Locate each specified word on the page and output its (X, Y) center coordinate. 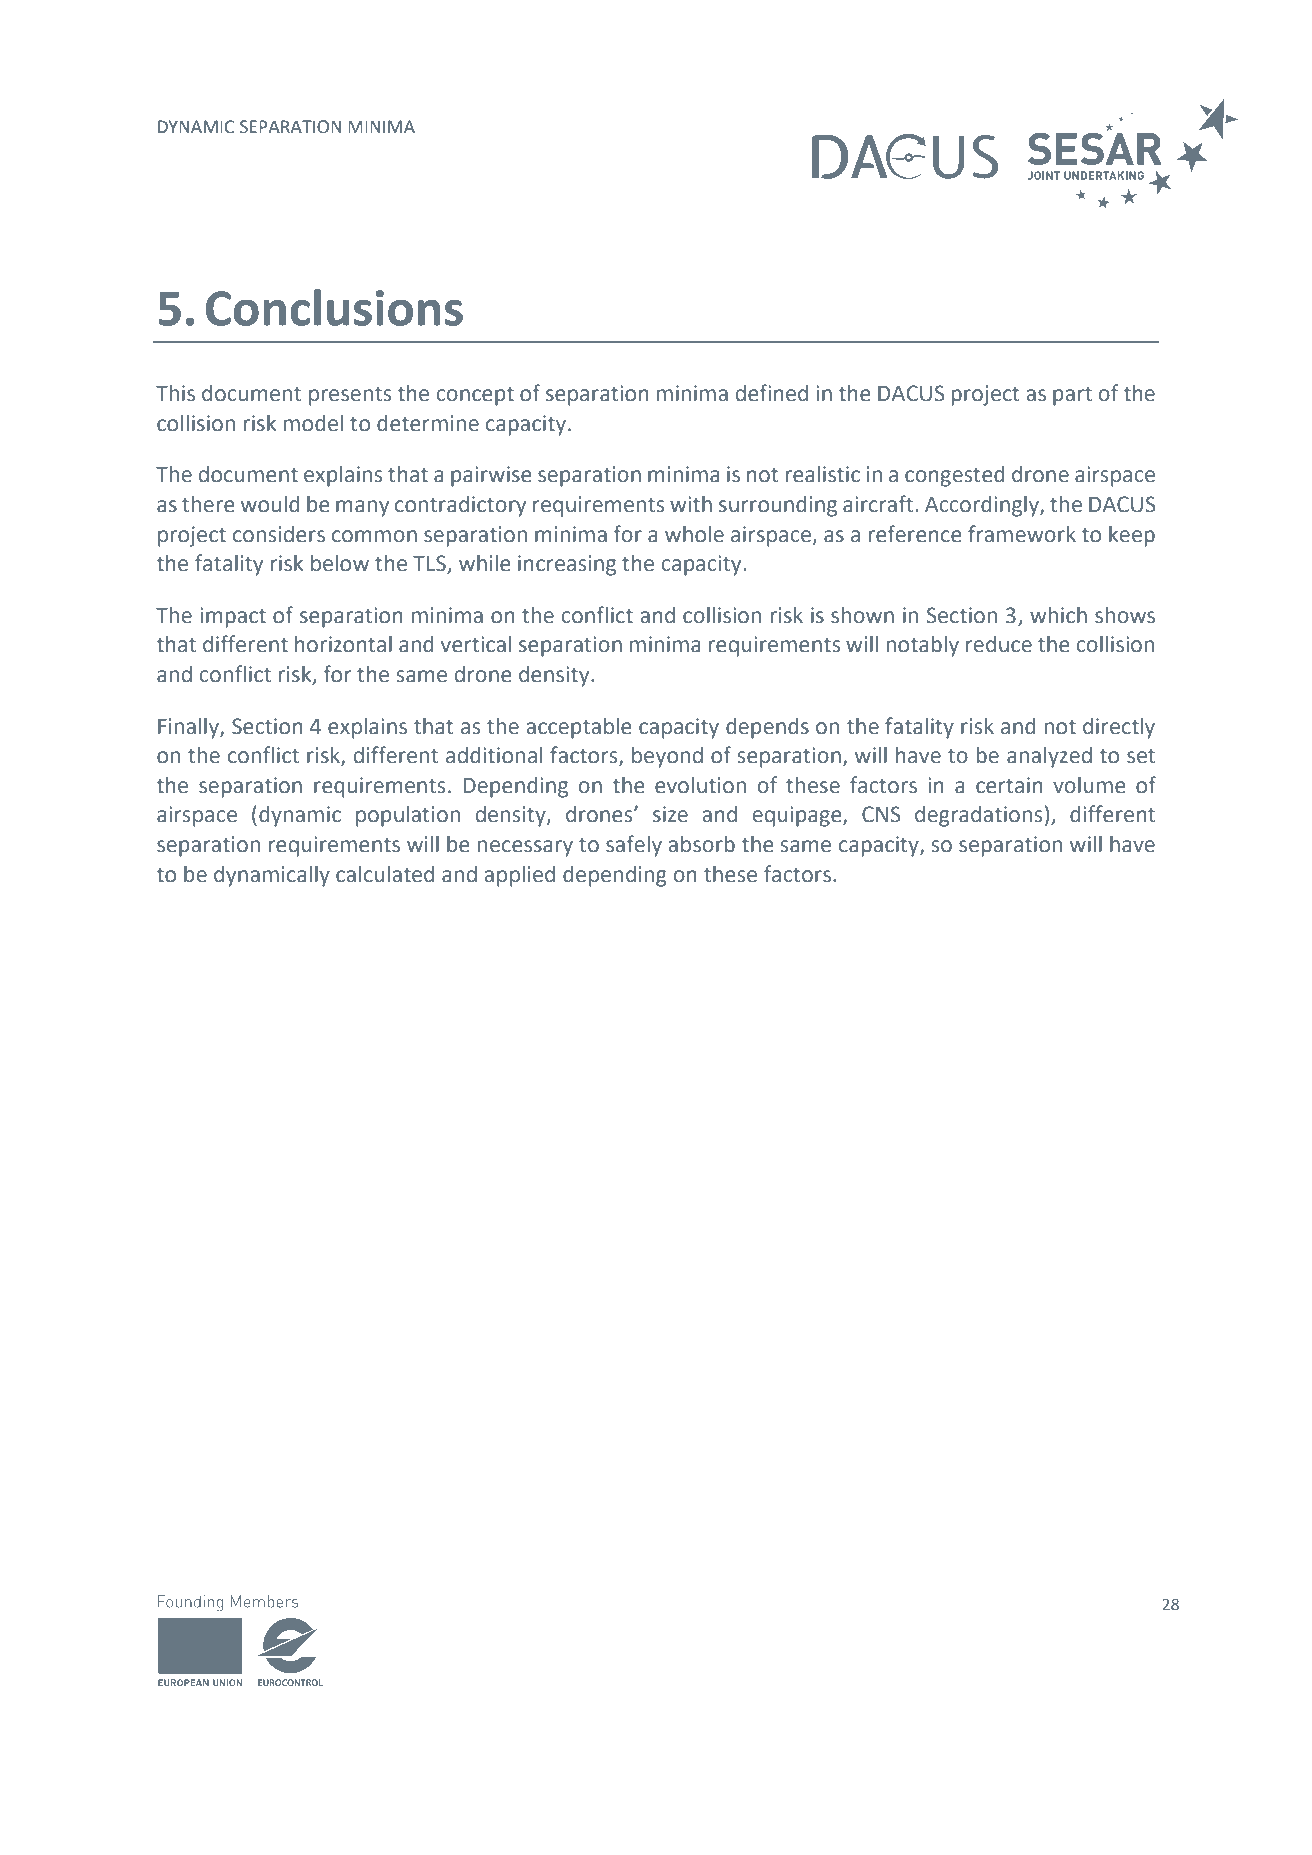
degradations (978, 816)
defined (772, 393)
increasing (567, 565)
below (340, 563)
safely (634, 846)
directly (1119, 728)
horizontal (343, 644)
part (1072, 396)
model (313, 423)
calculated (385, 874)
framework (1022, 534)
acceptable (579, 728)
